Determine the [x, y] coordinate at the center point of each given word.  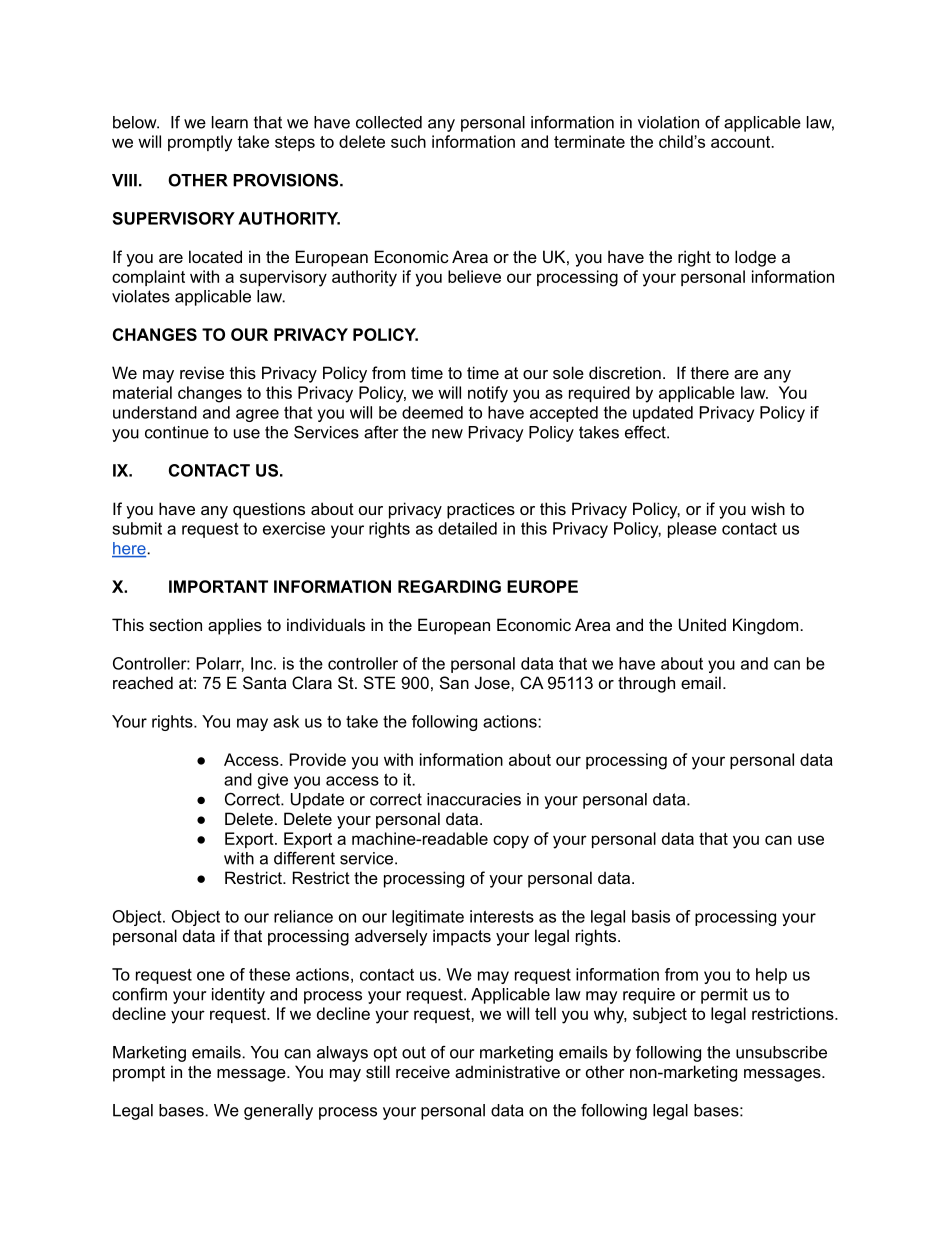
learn [230, 122]
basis [651, 916]
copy [511, 842]
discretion [625, 372]
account [742, 142]
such [408, 141]
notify [488, 394]
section [175, 624]
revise [202, 372]
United [702, 624]
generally [278, 1112]
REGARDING [449, 586]
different [304, 858]
